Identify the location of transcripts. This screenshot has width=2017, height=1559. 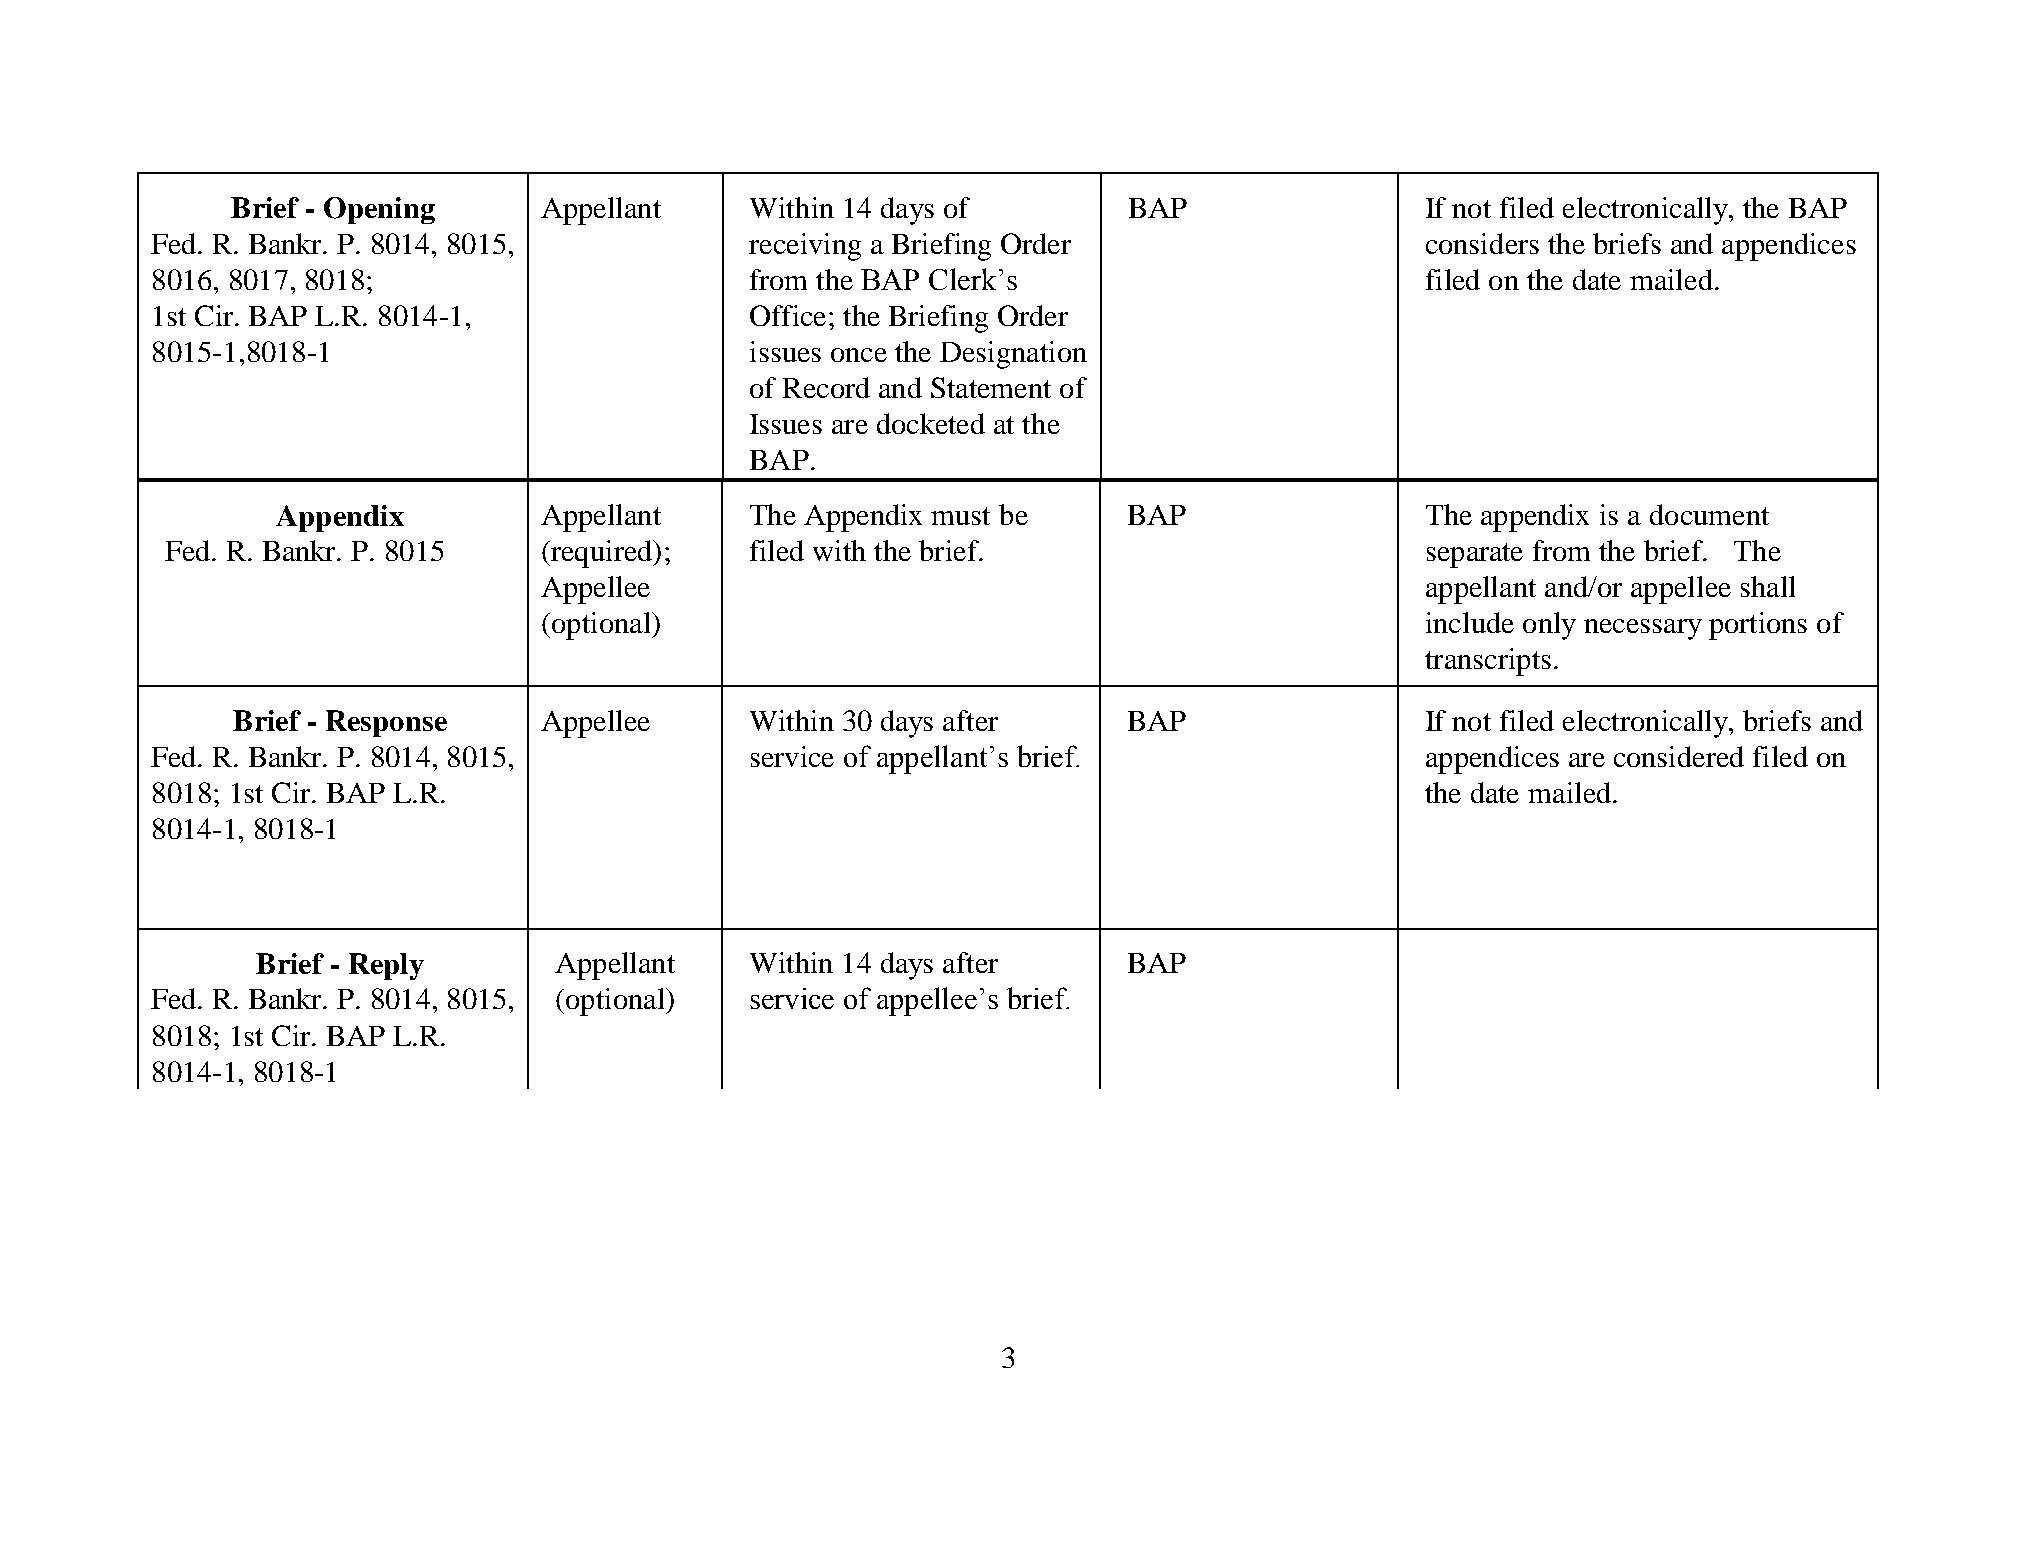
(1488, 662).
